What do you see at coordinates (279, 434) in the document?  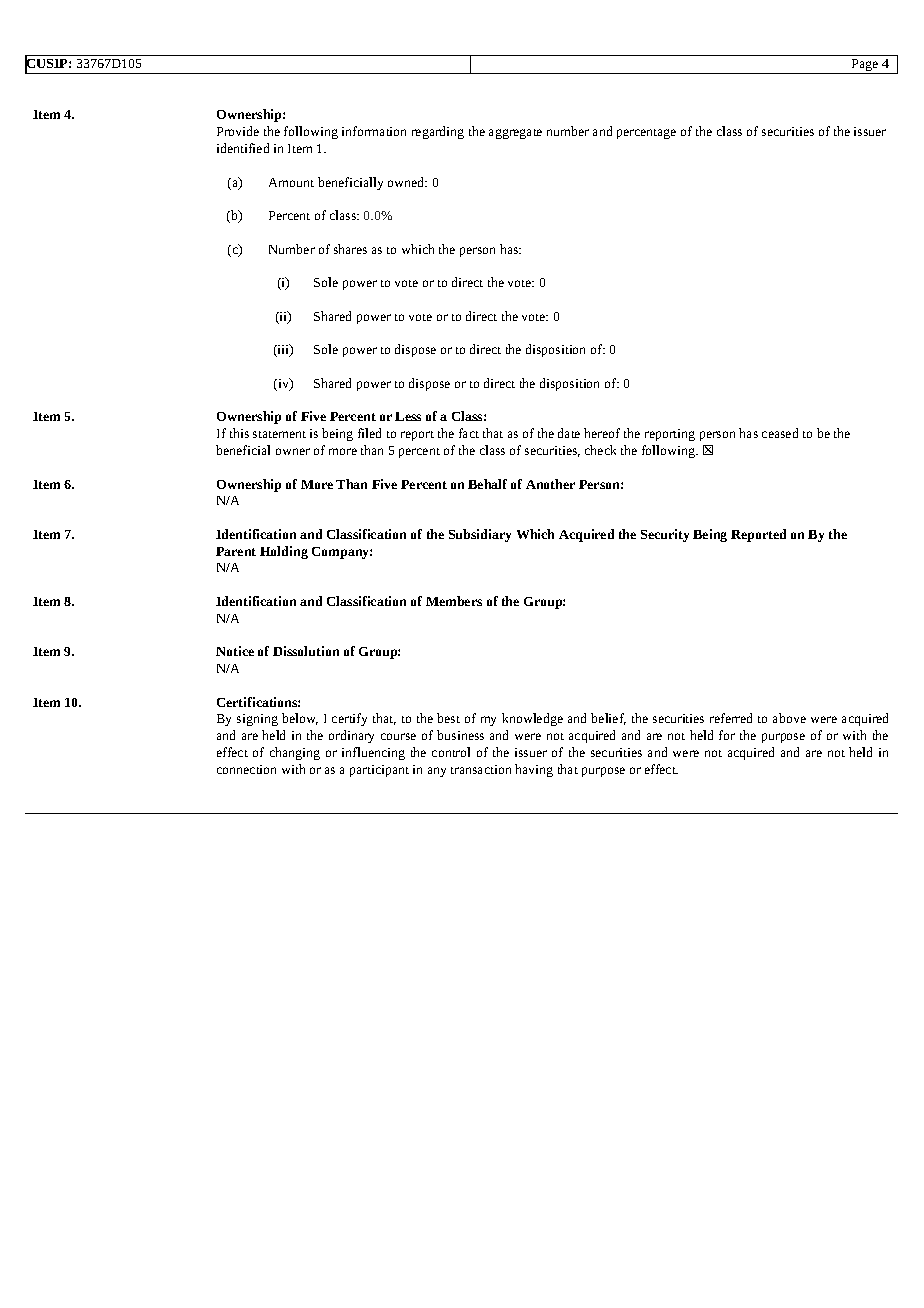 I see `statement` at bounding box center [279, 434].
